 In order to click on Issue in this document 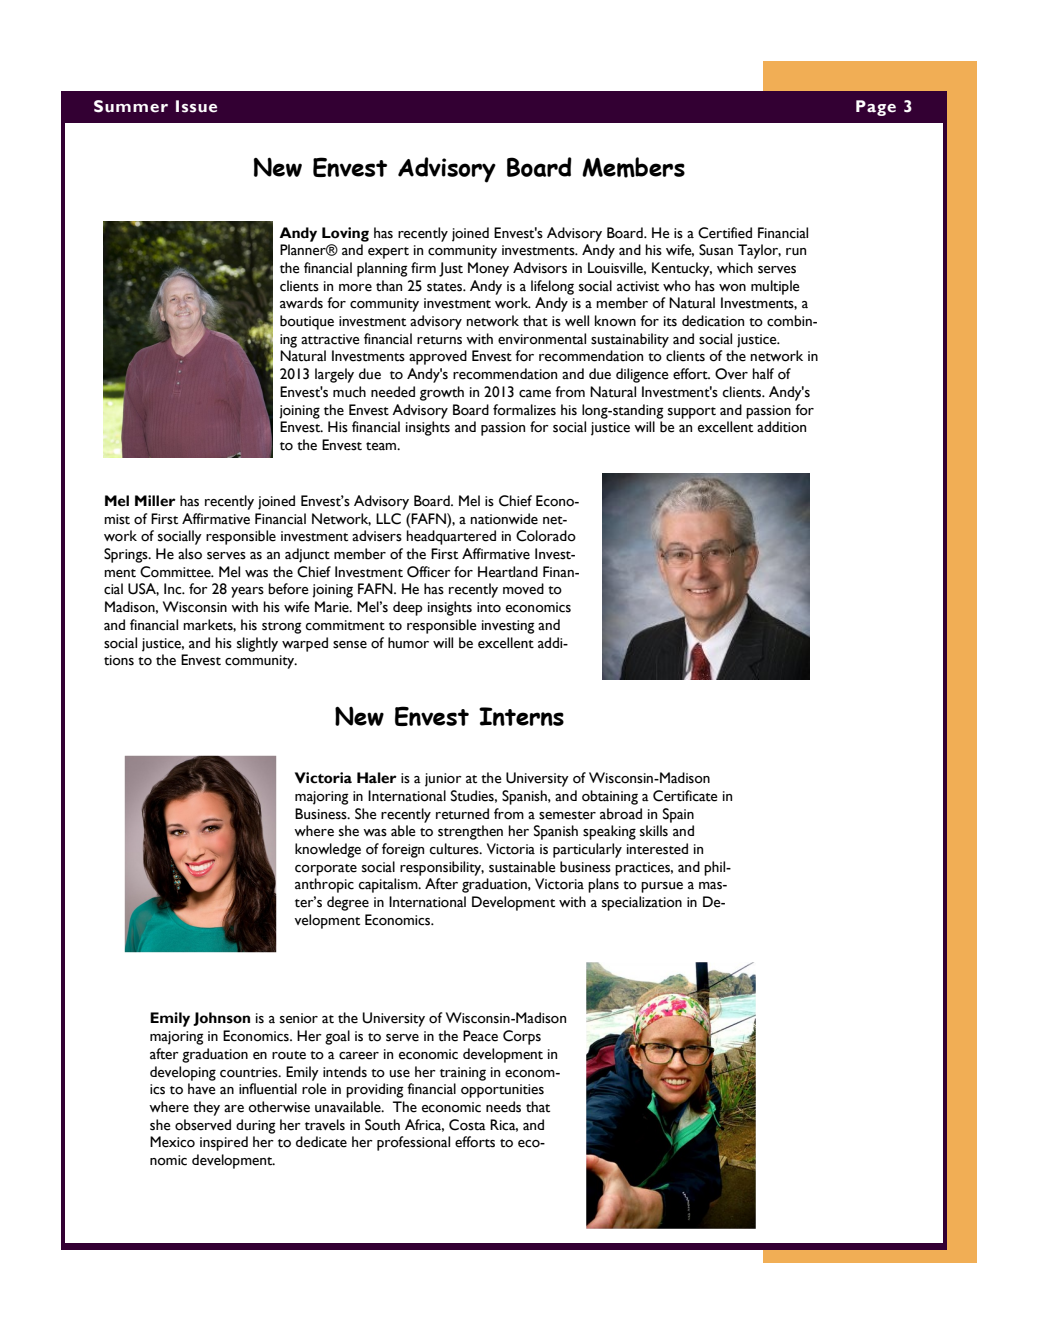, I will do `click(196, 106)`.
